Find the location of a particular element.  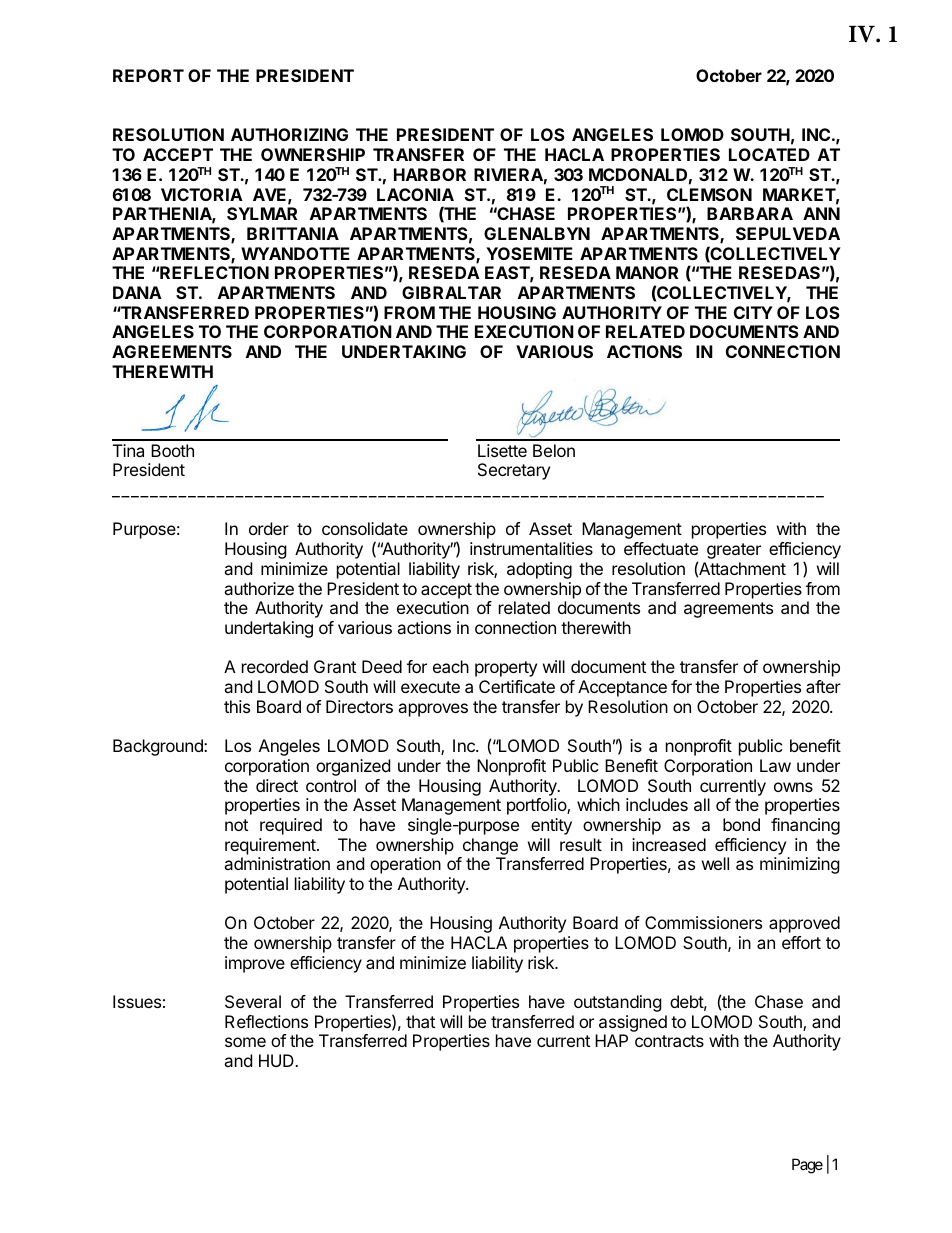

DANA is located at coordinates (137, 292).
